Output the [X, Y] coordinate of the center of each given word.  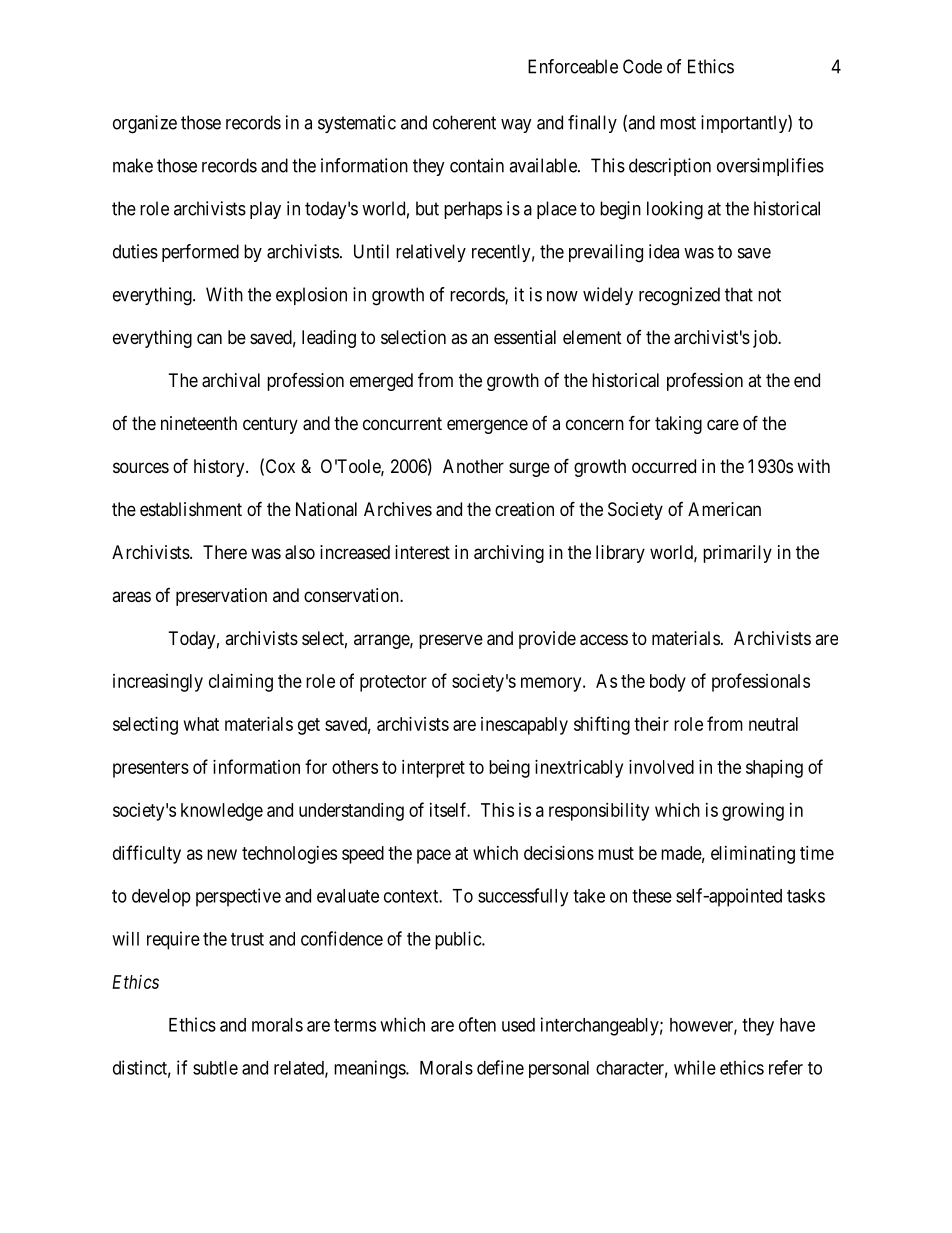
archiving [509, 554]
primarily [737, 554]
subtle [215, 1068]
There [225, 552]
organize [145, 124]
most [678, 123]
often [477, 1024]
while [695, 1067]
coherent [464, 122]
